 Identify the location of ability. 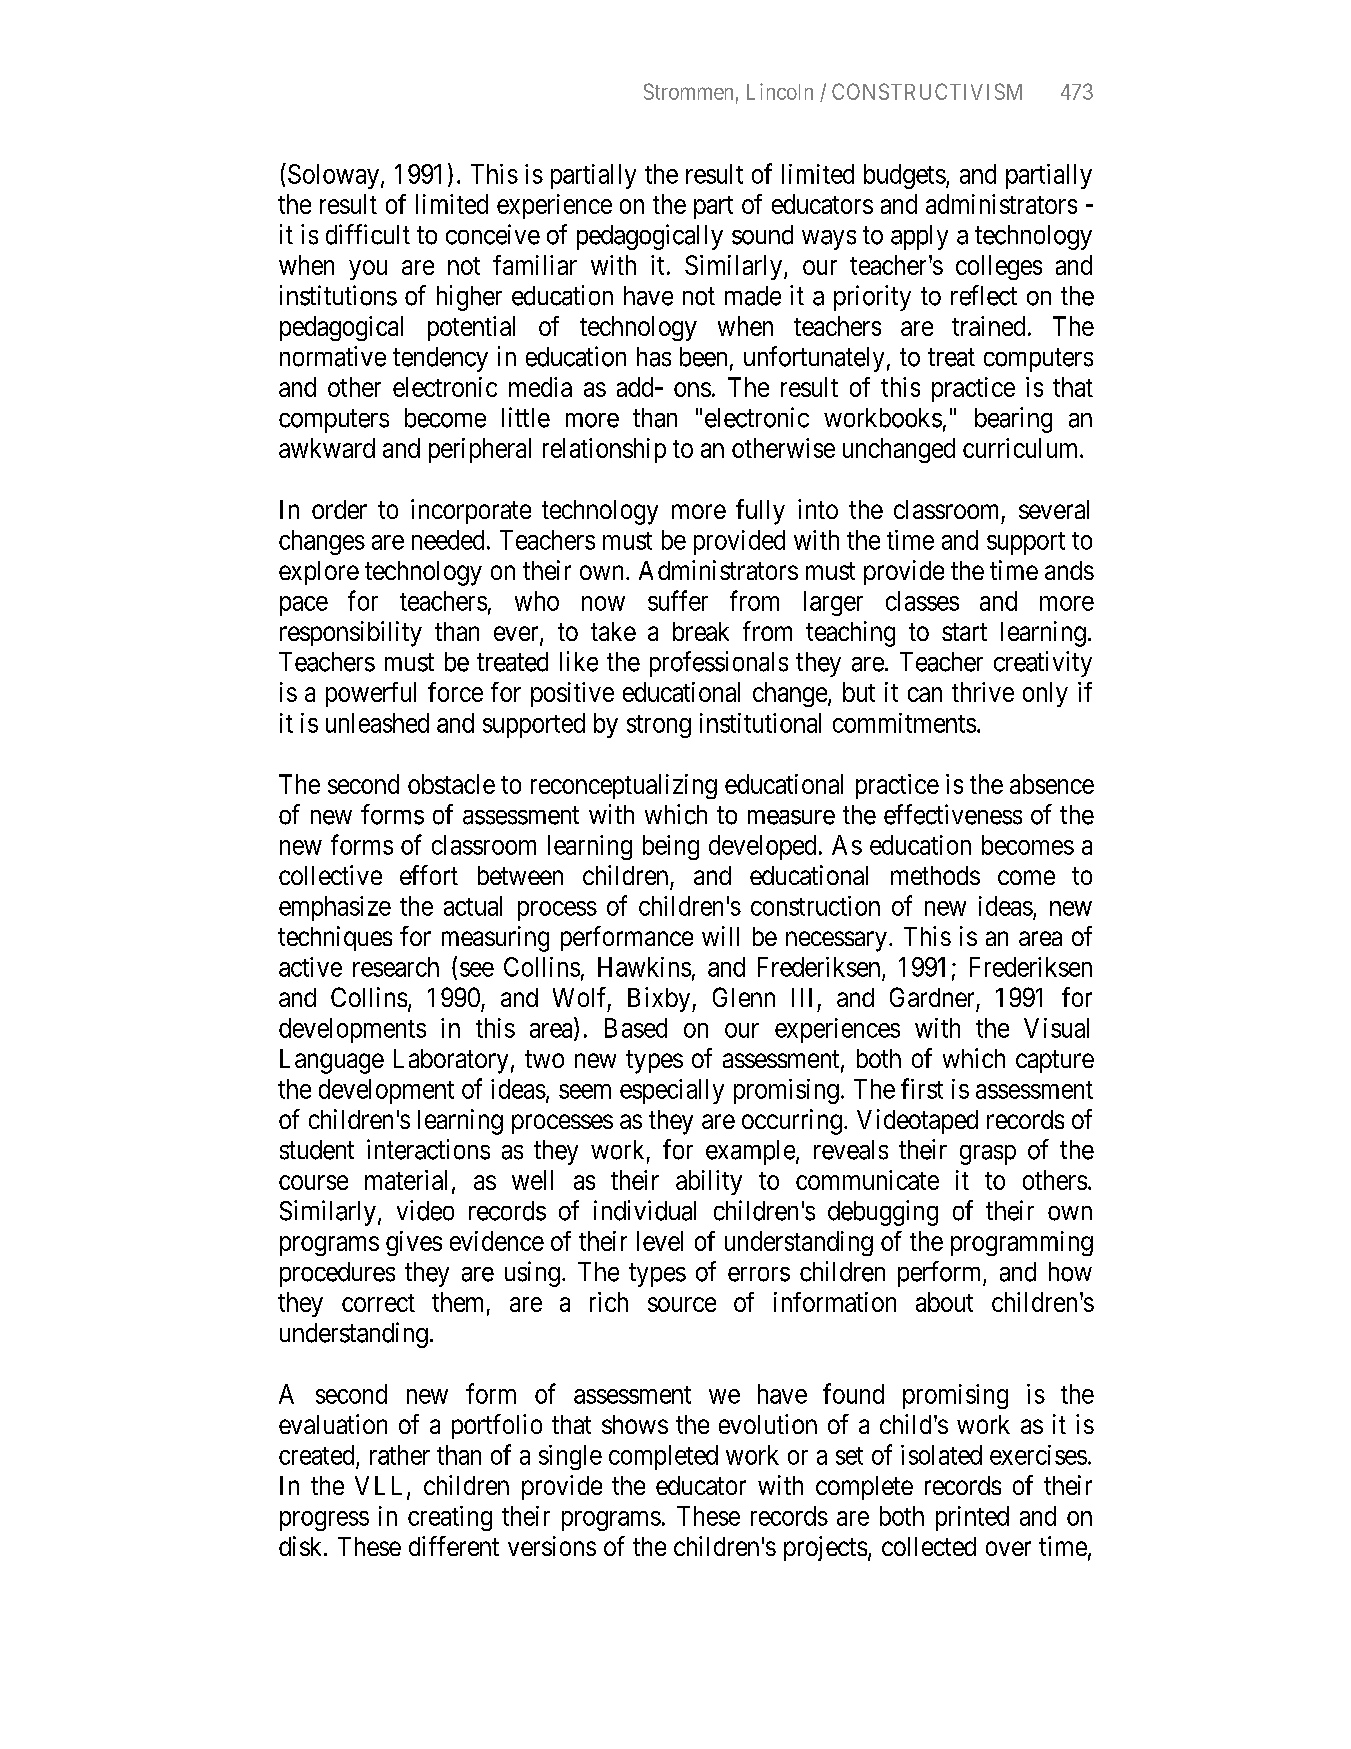
(709, 1182).
